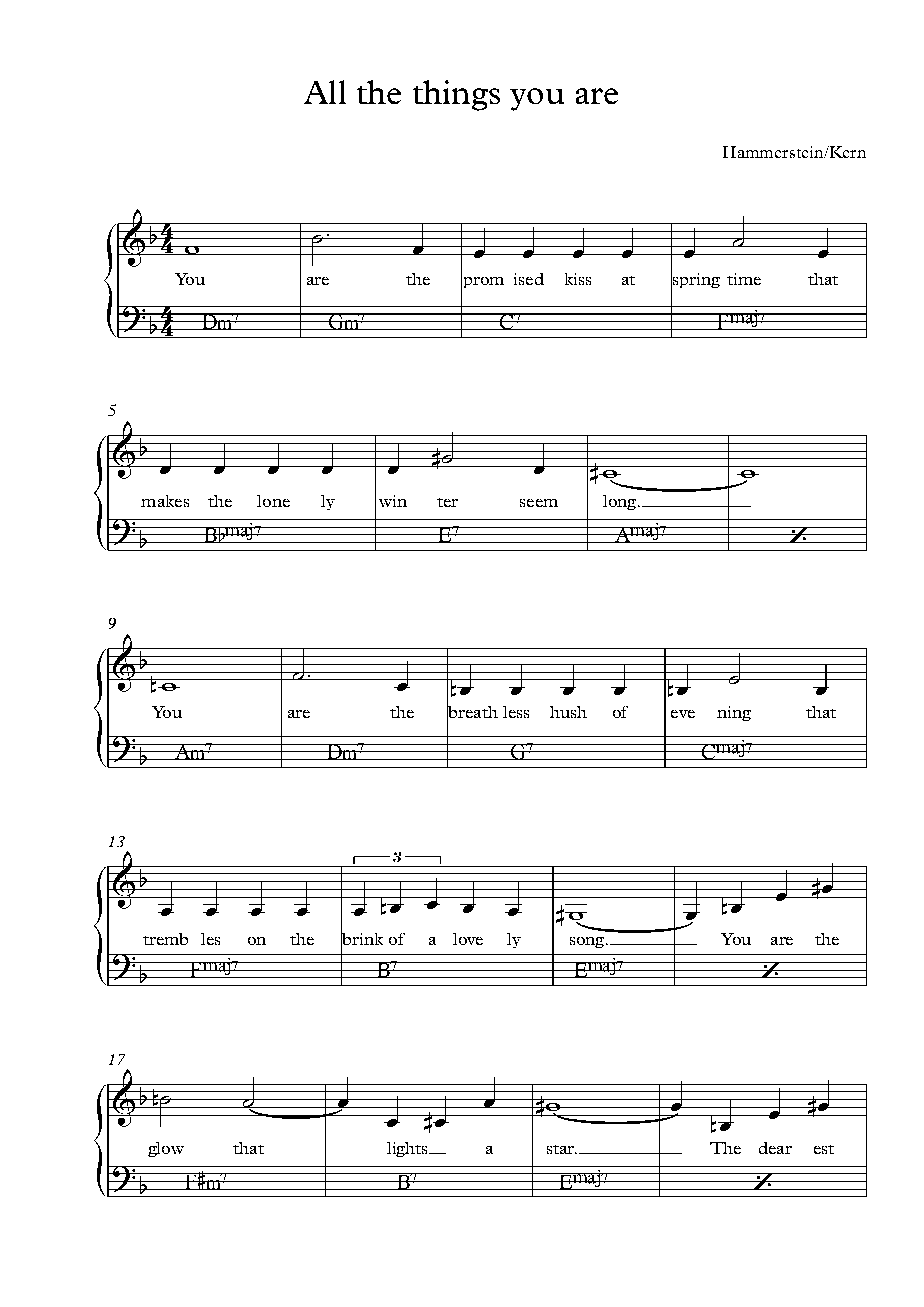 This screenshot has width=924, height=1307. Describe the element at coordinates (734, 713) in the screenshot. I see `ning` at that location.
